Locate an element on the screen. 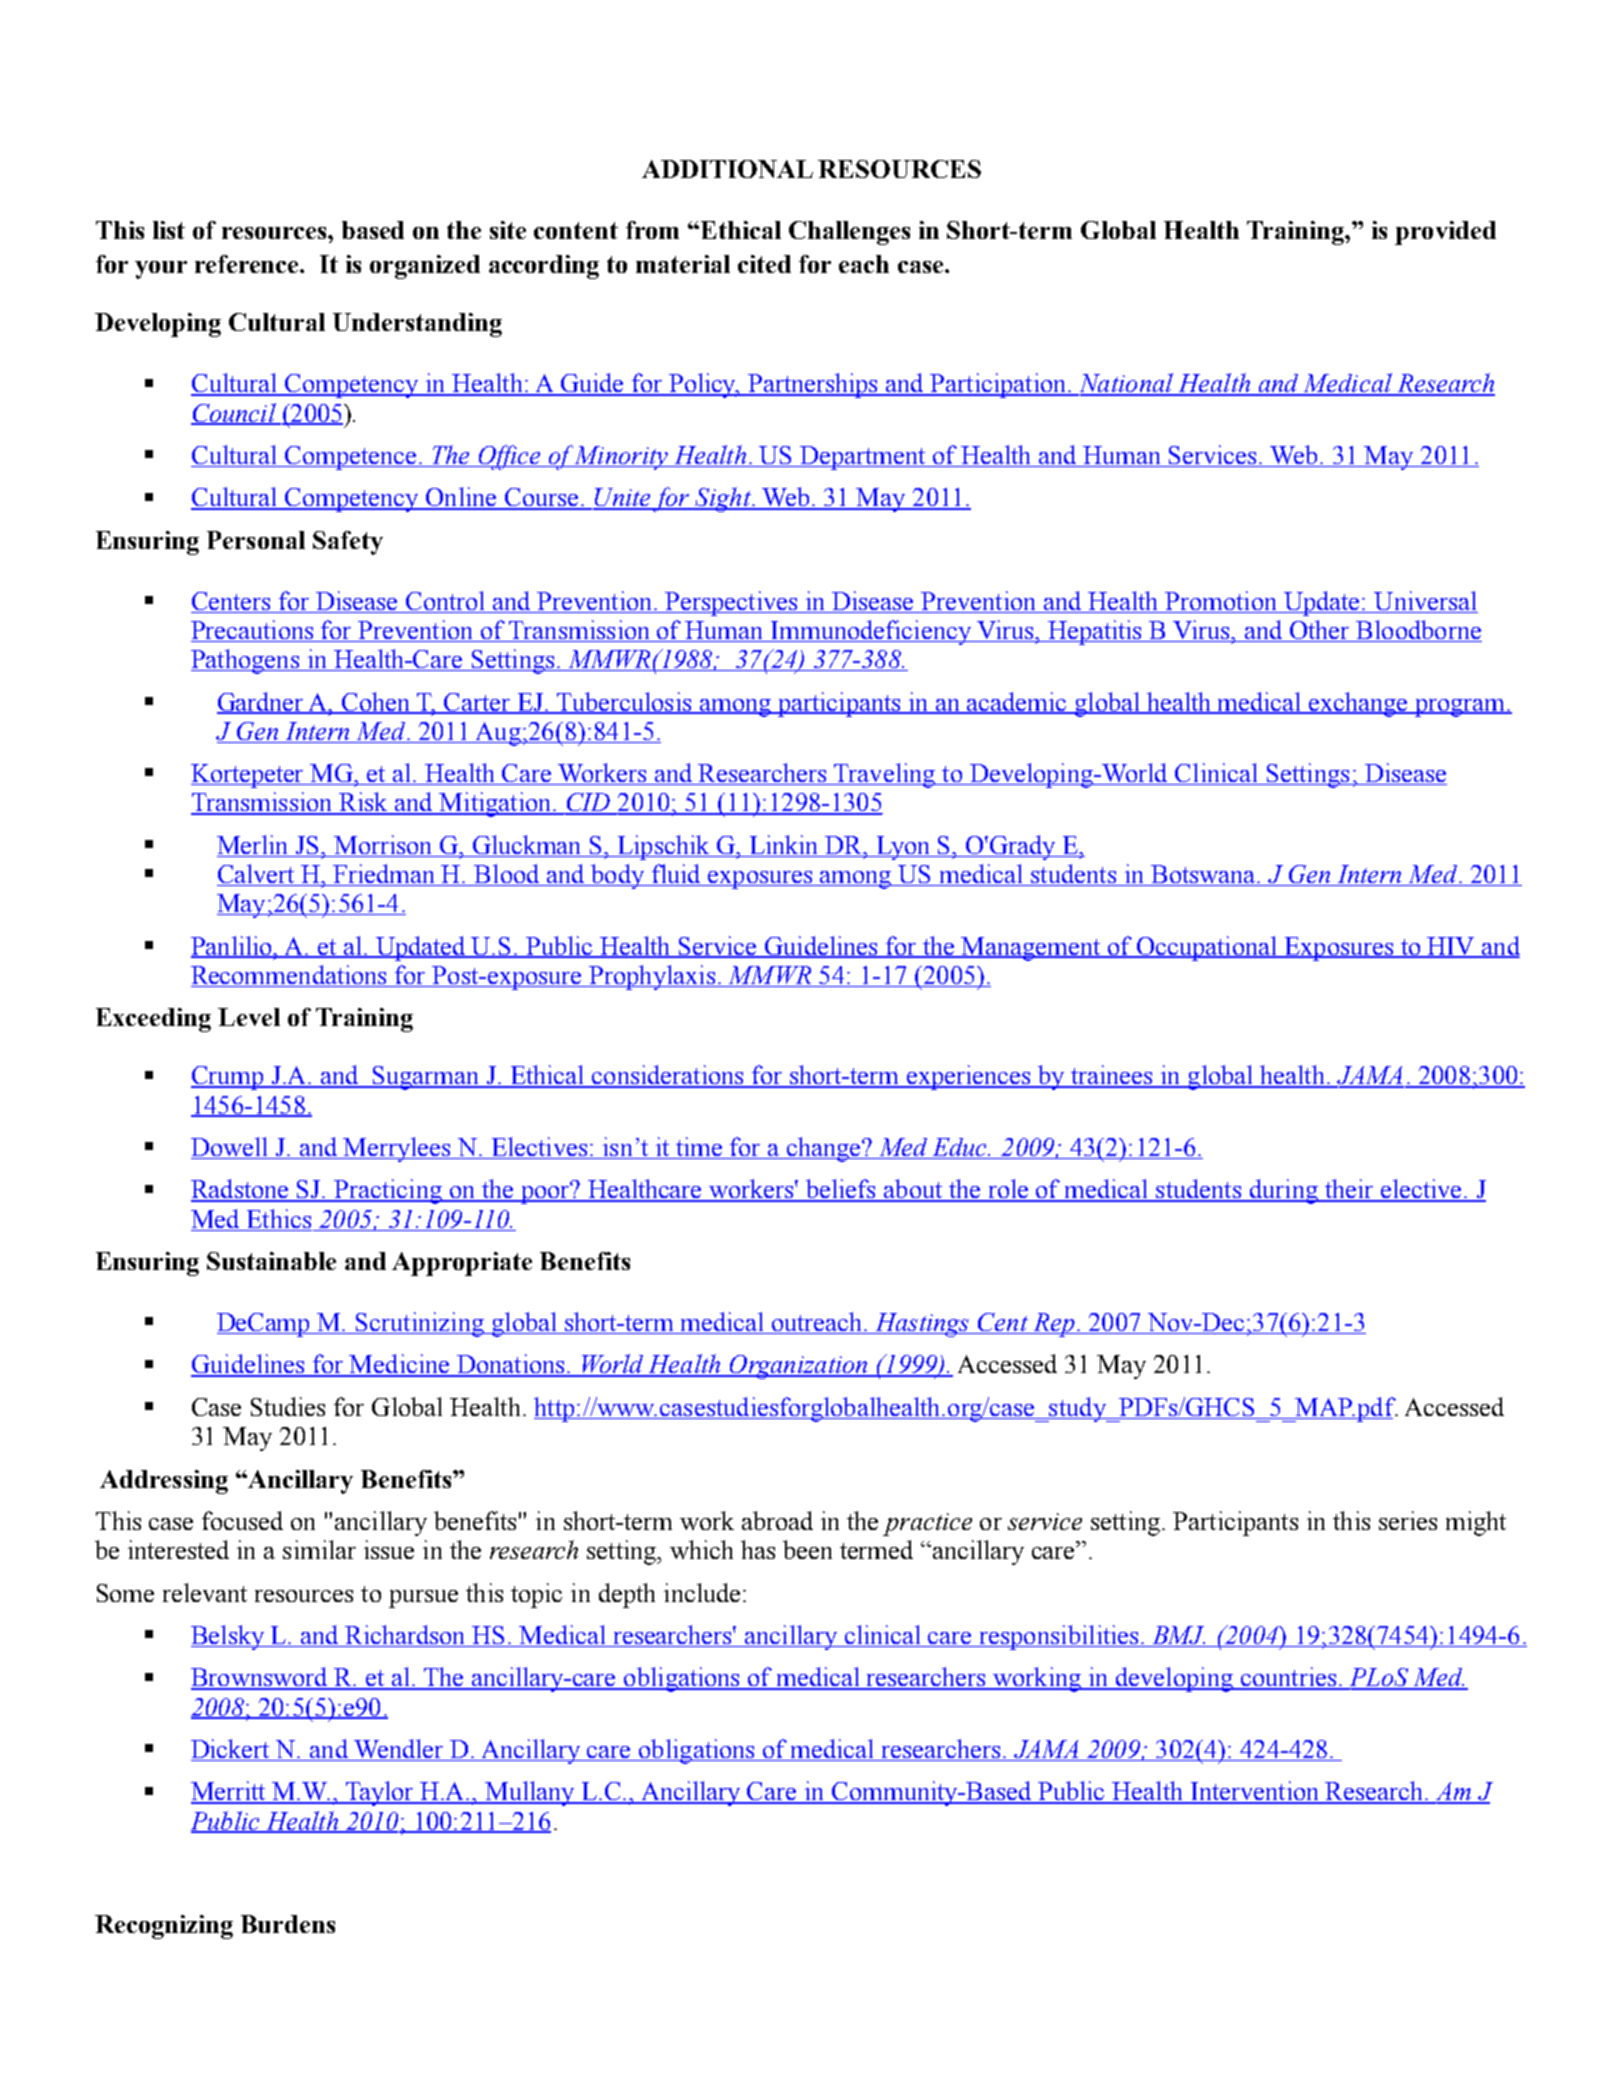 The width and height of the screenshot is (1623, 2100). list is located at coordinates (169, 230).
